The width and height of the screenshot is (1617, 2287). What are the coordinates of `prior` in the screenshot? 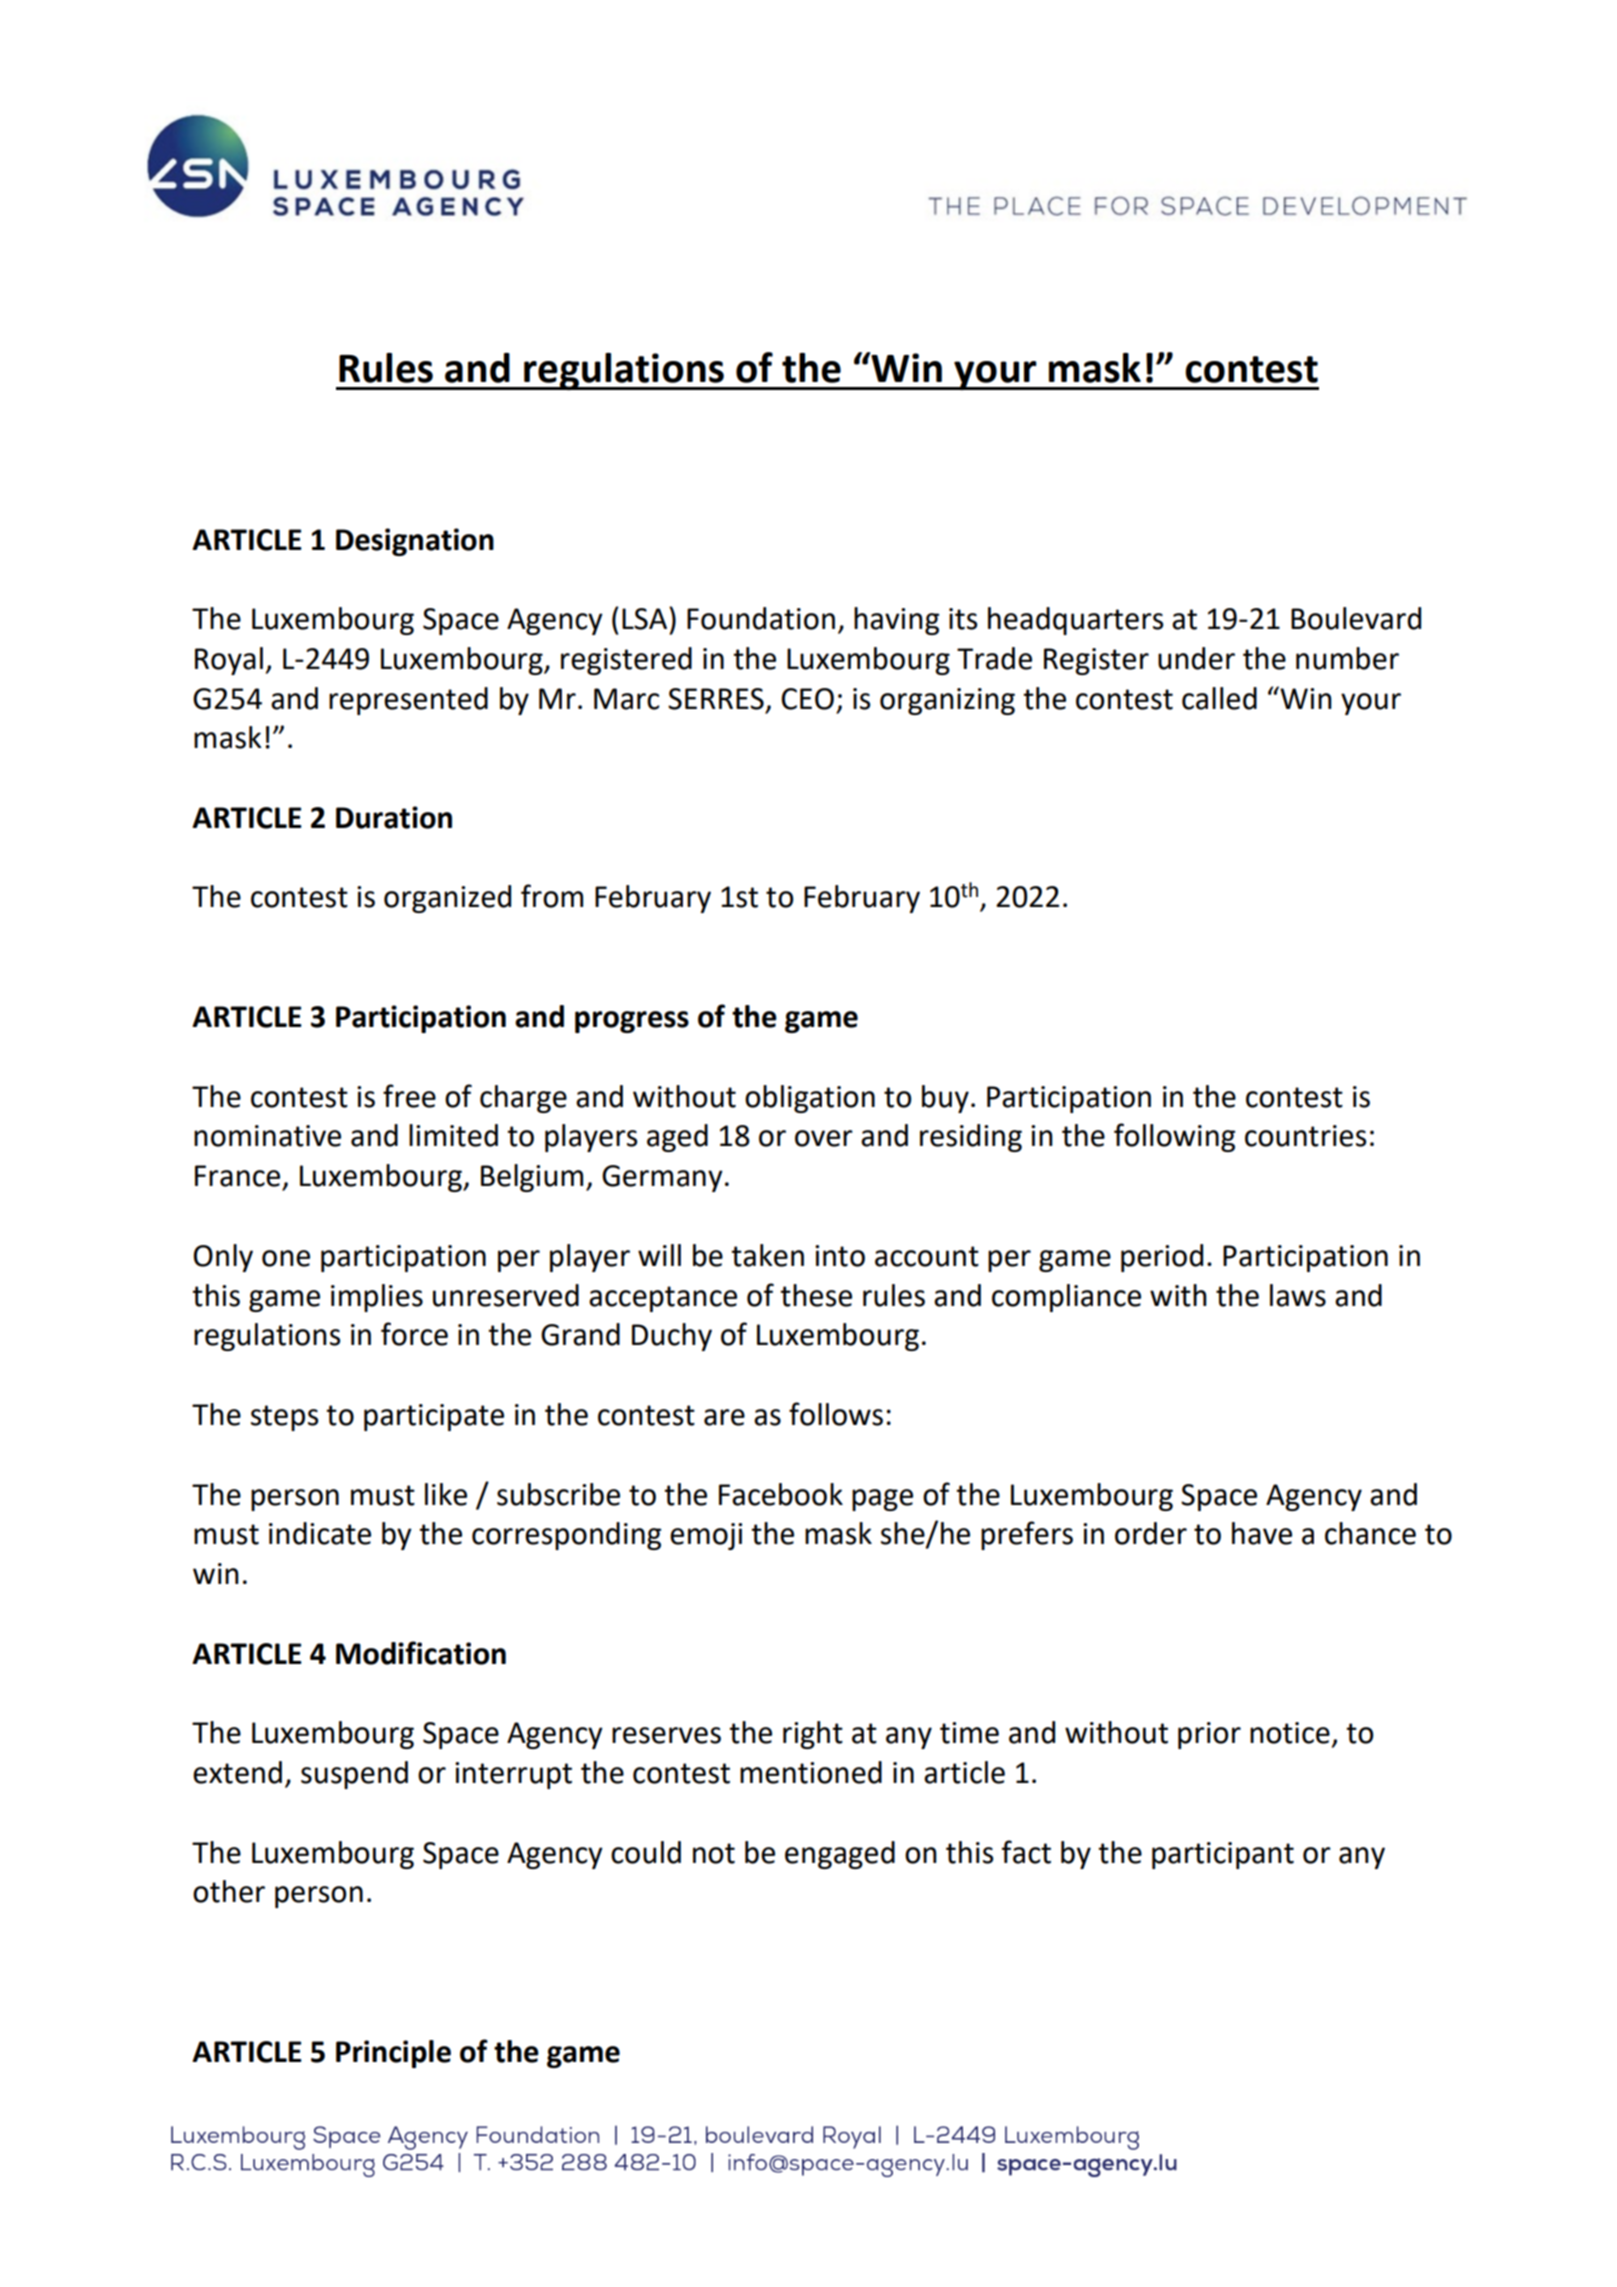 It's located at (1209, 1735).
